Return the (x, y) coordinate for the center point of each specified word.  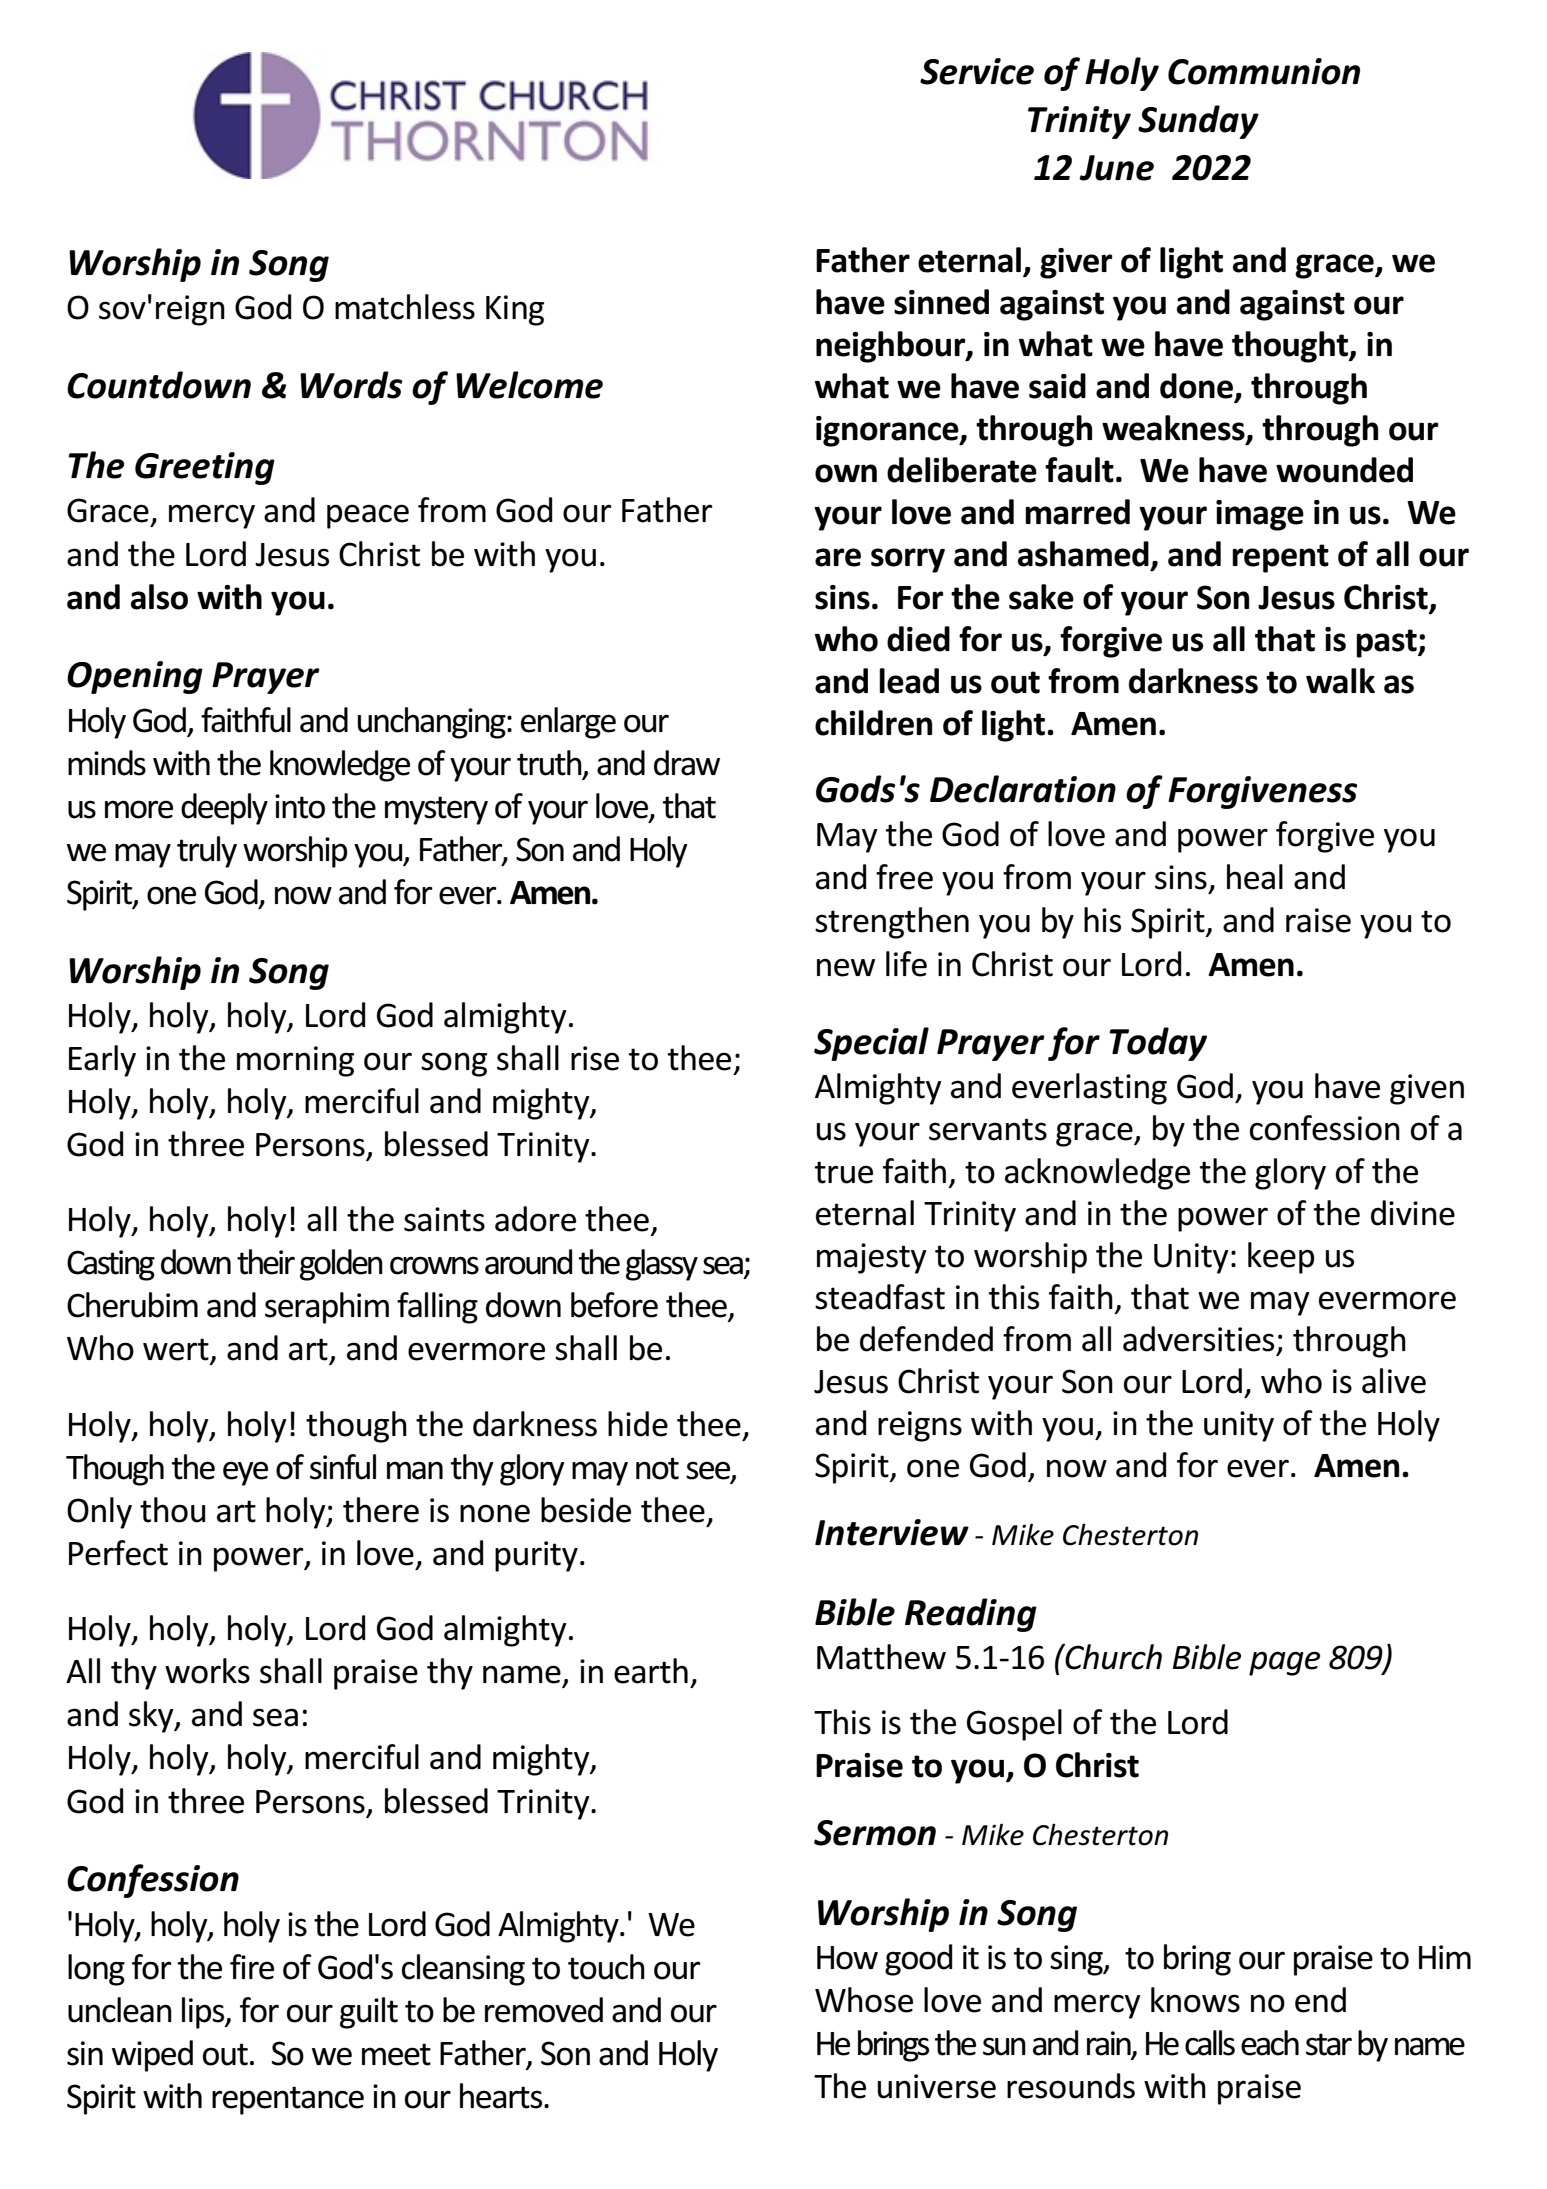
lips (204, 2013)
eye (245, 1473)
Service (977, 71)
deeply (224, 809)
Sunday (1198, 122)
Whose (864, 2000)
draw (687, 763)
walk (1340, 681)
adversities (1198, 1339)
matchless (405, 307)
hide (638, 1424)
